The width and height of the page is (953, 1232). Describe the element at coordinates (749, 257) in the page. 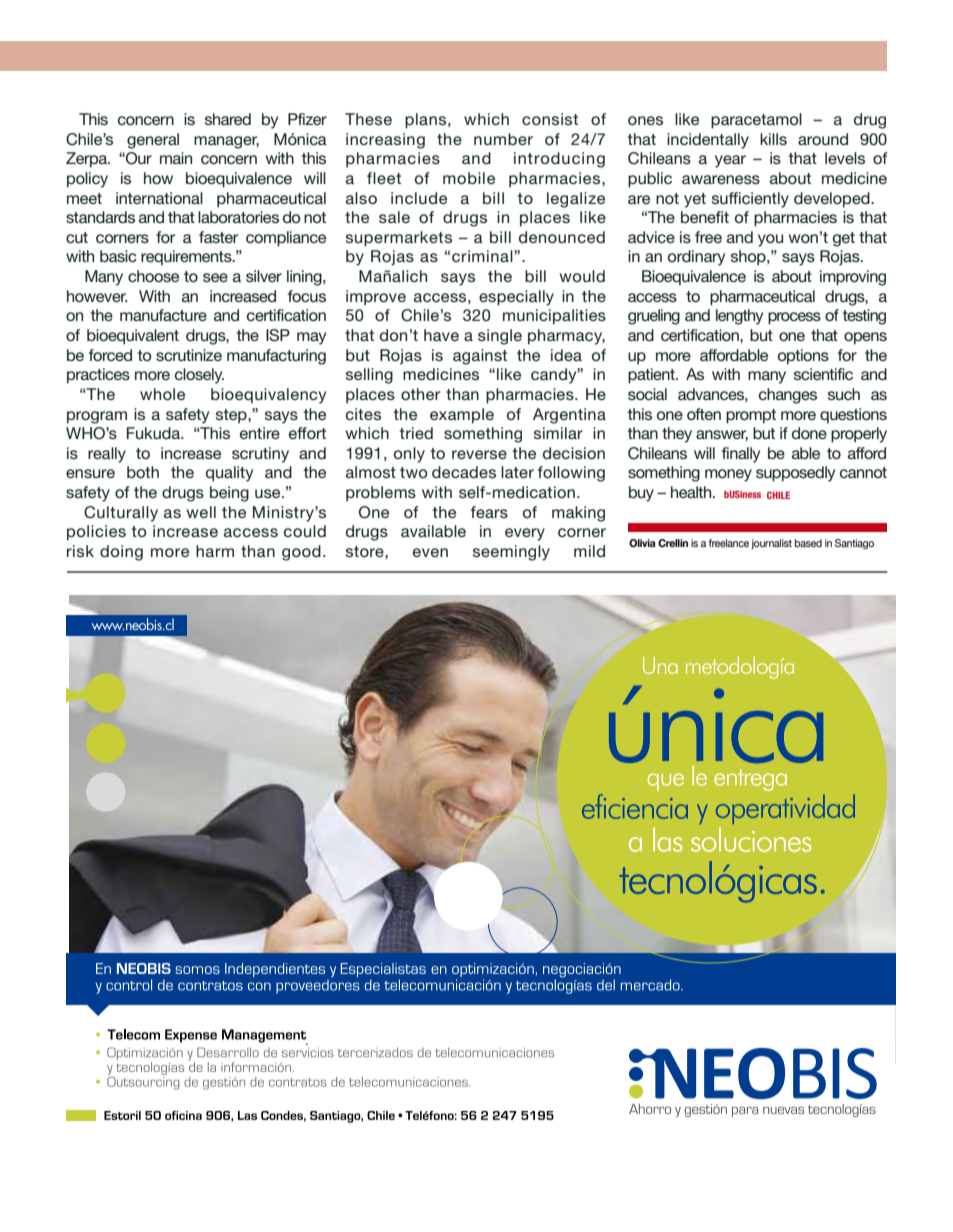

I see `shop` at that location.
